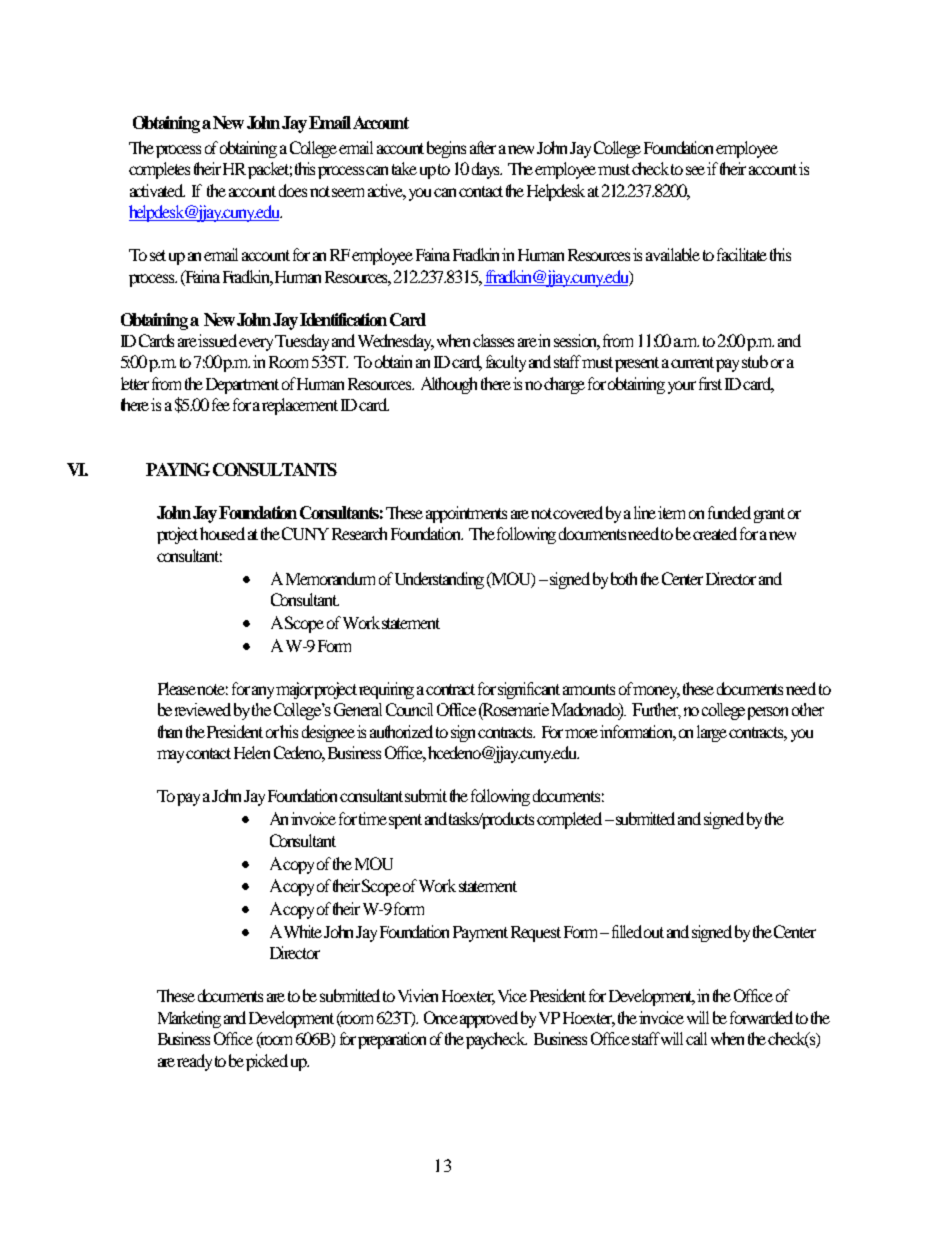 The image size is (952, 1233). What do you see at coordinates (189, 1019) in the image?
I see `Marketing` at bounding box center [189, 1019].
